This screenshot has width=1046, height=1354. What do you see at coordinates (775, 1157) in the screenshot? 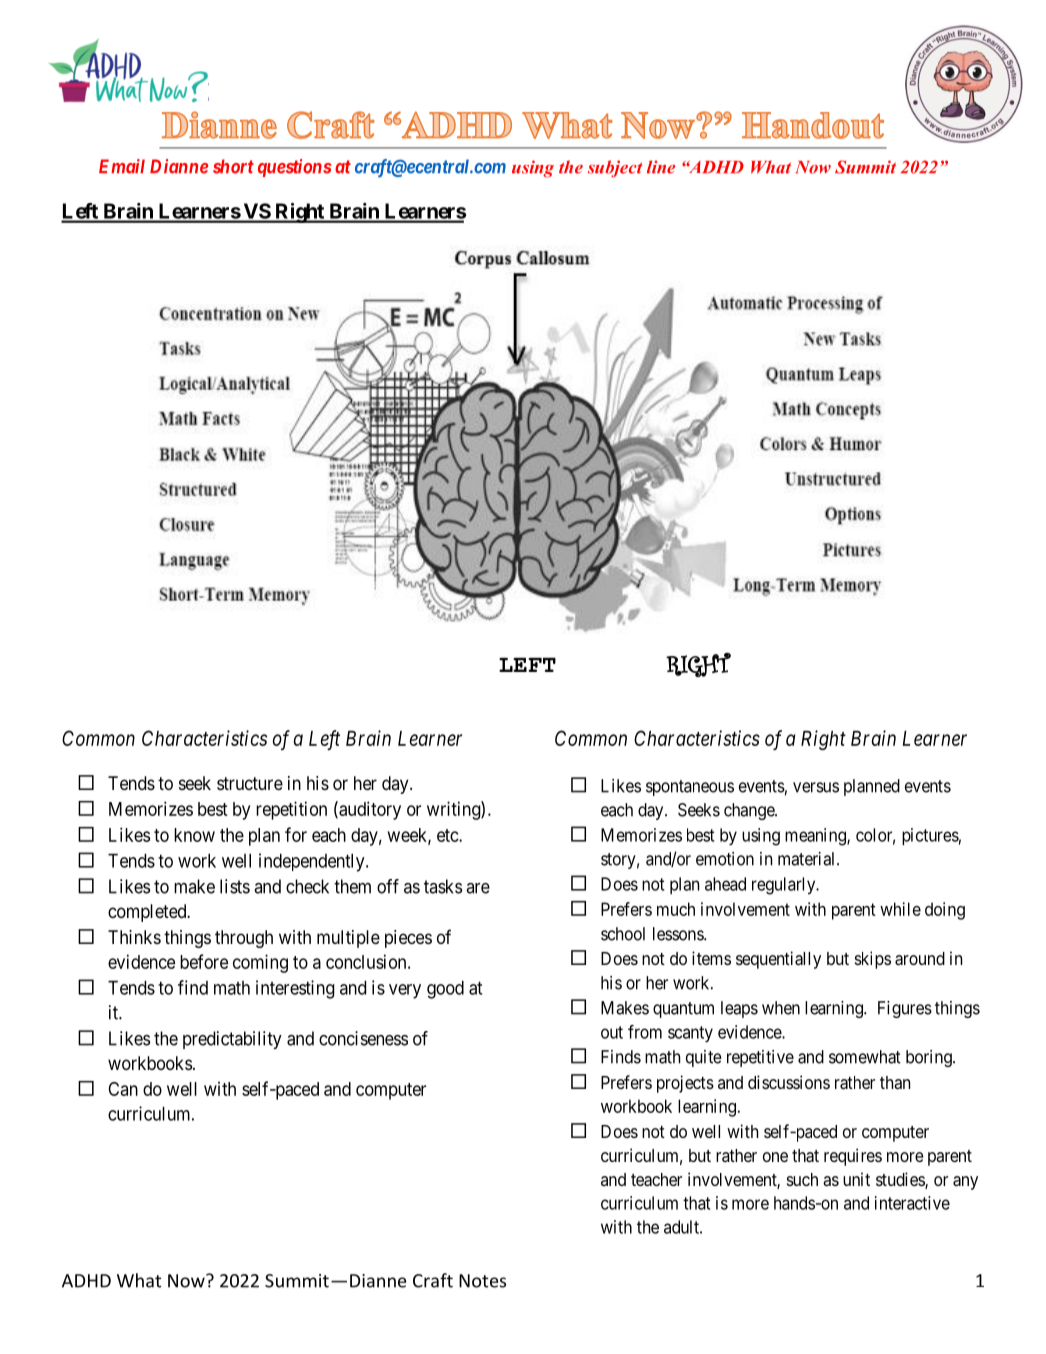
I see `one` at bounding box center [775, 1157].
